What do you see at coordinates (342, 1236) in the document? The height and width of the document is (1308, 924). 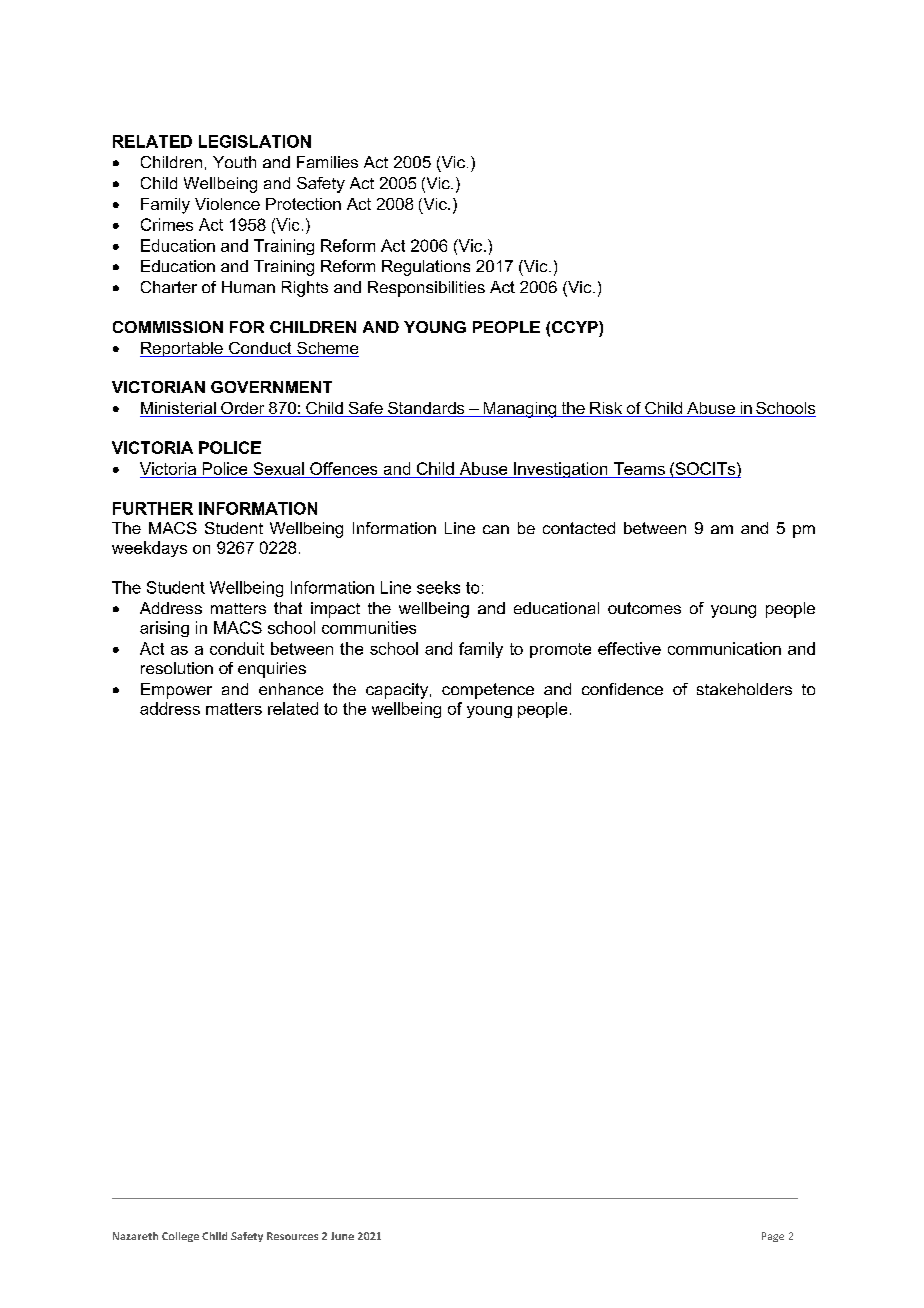 I see `June` at bounding box center [342, 1236].
